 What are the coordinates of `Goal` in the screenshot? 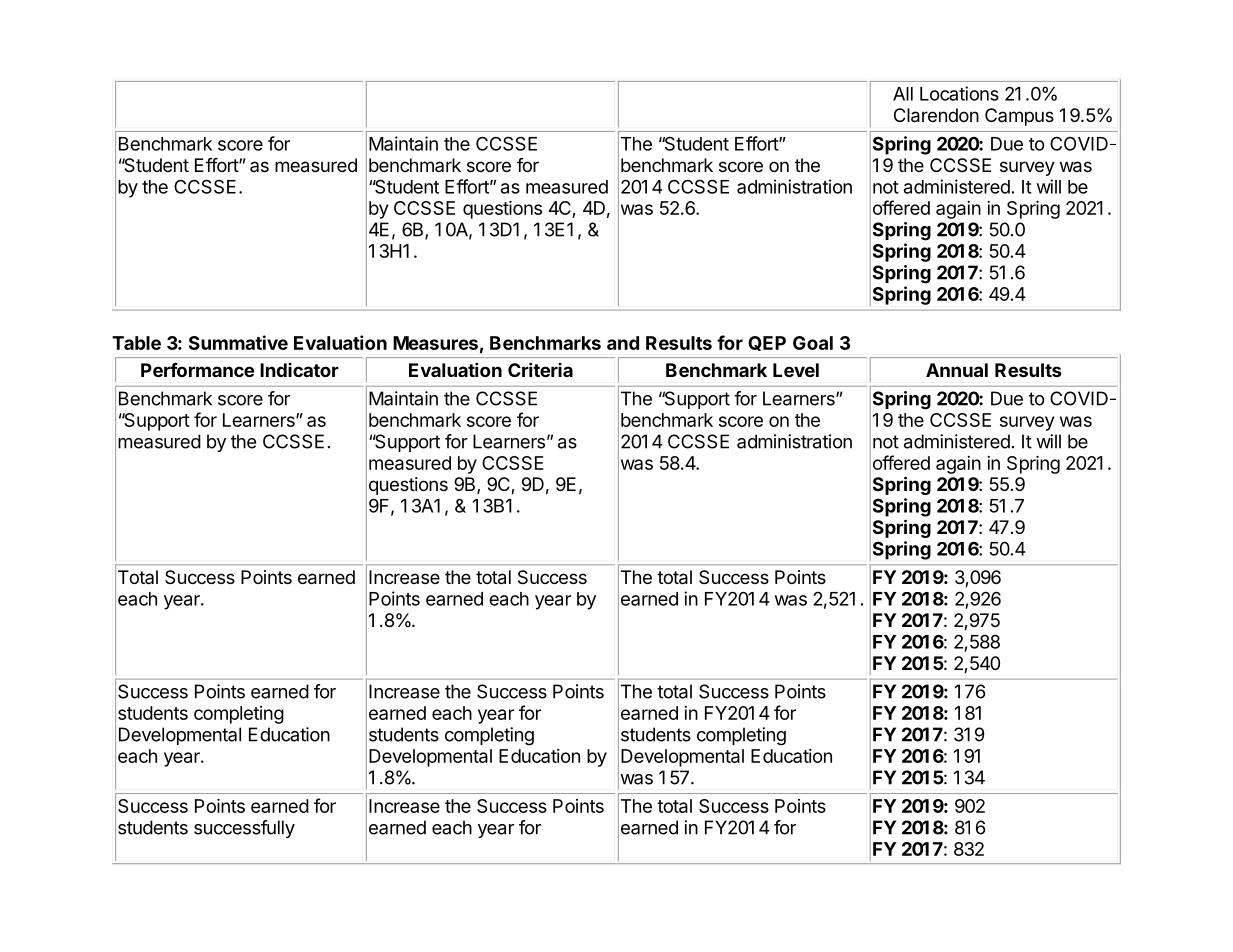 It's located at (813, 343).
